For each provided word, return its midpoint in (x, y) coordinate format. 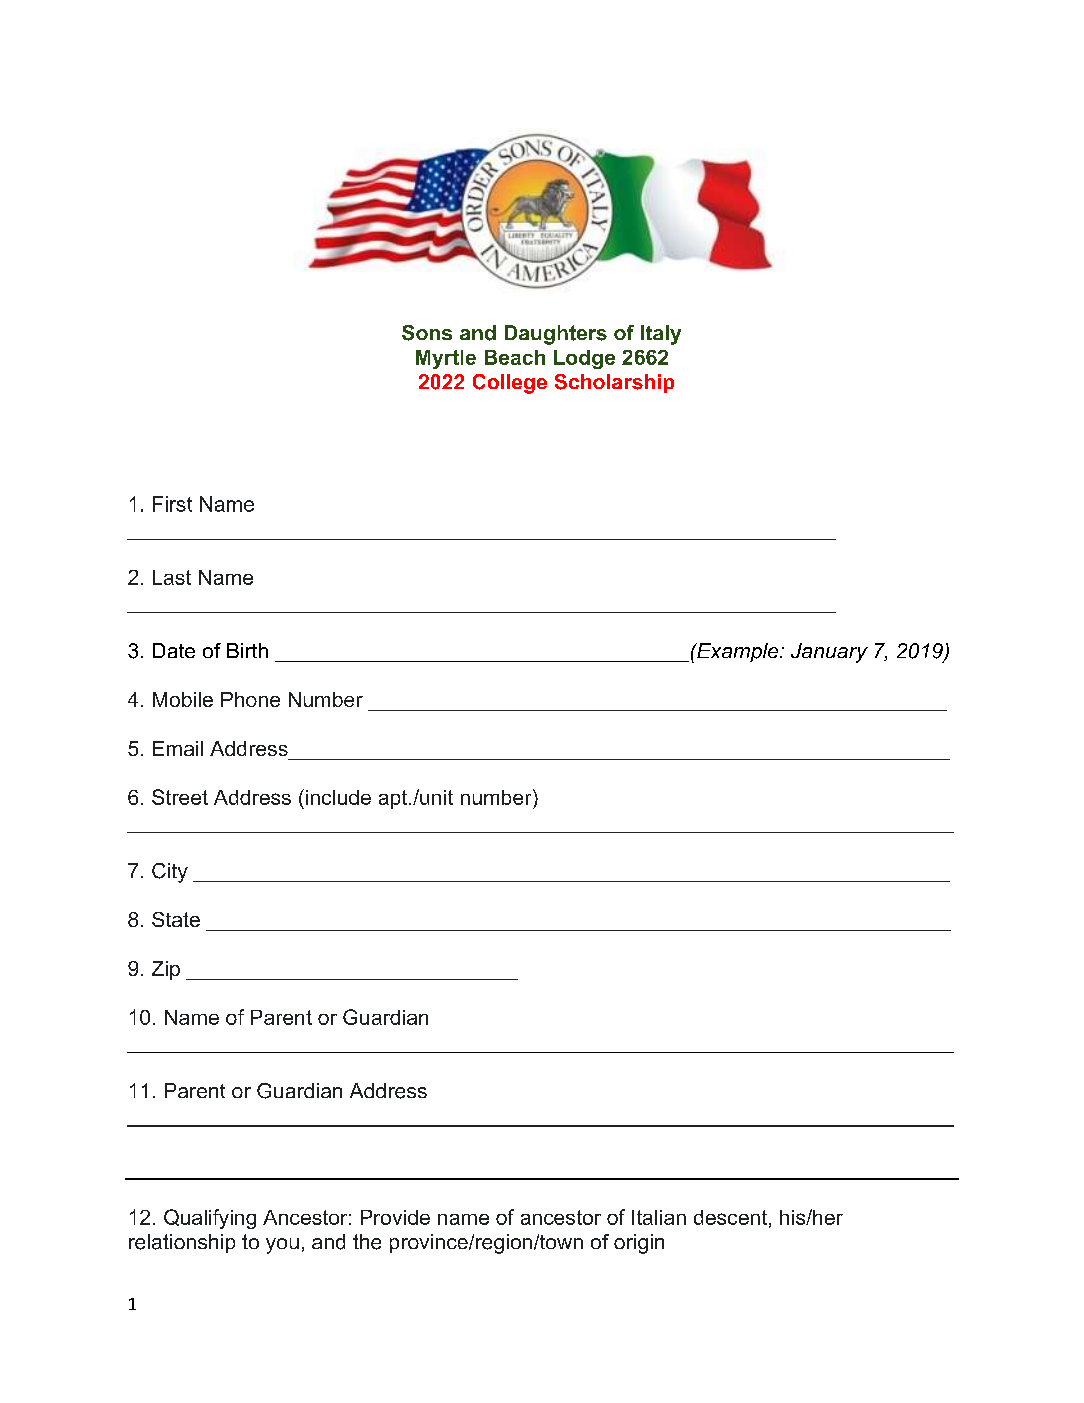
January (829, 653)
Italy (661, 335)
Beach (515, 357)
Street (180, 797)
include (338, 797)
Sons (427, 333)
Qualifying (210, 1219)
